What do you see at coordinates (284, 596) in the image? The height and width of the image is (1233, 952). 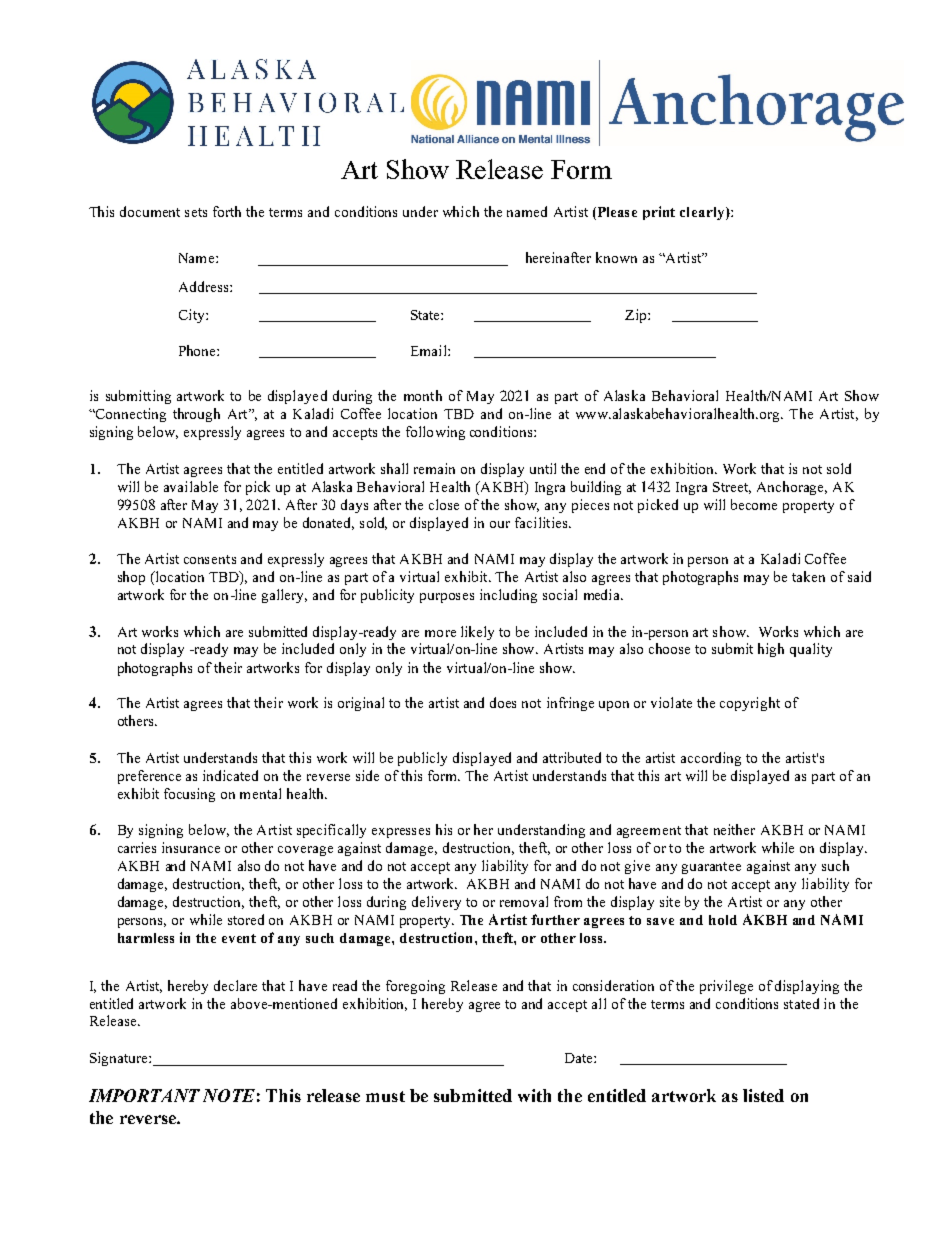 I see `gallery` at bounding box center [284, 596].
